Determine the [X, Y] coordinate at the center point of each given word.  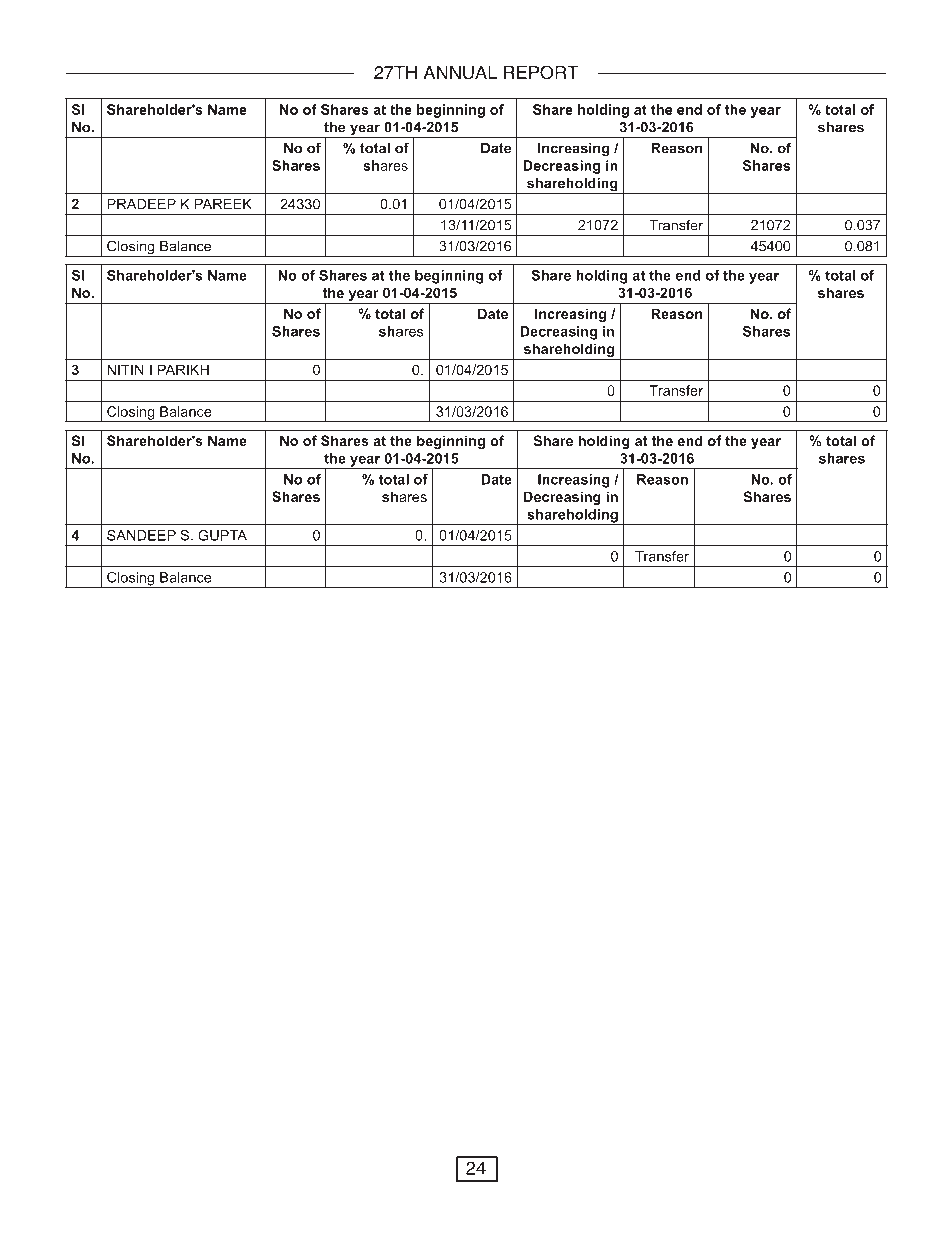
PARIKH [183, 369]
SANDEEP [141, 535]
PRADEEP [141, 204]
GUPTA [222, 535]
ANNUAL [460, 73]
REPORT [541, 72]
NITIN [125, 369]
